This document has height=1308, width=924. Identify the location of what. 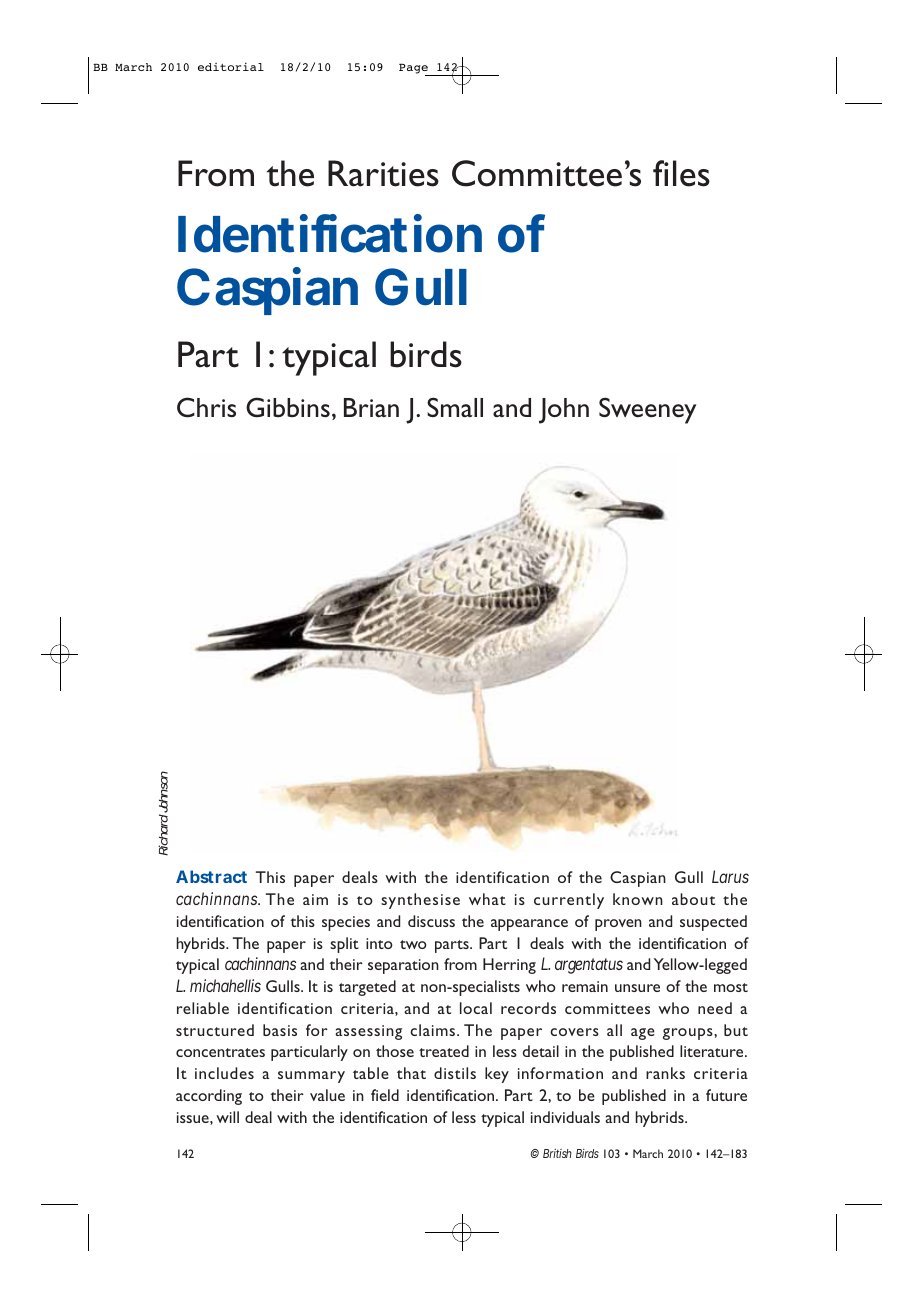
(487, 899).
